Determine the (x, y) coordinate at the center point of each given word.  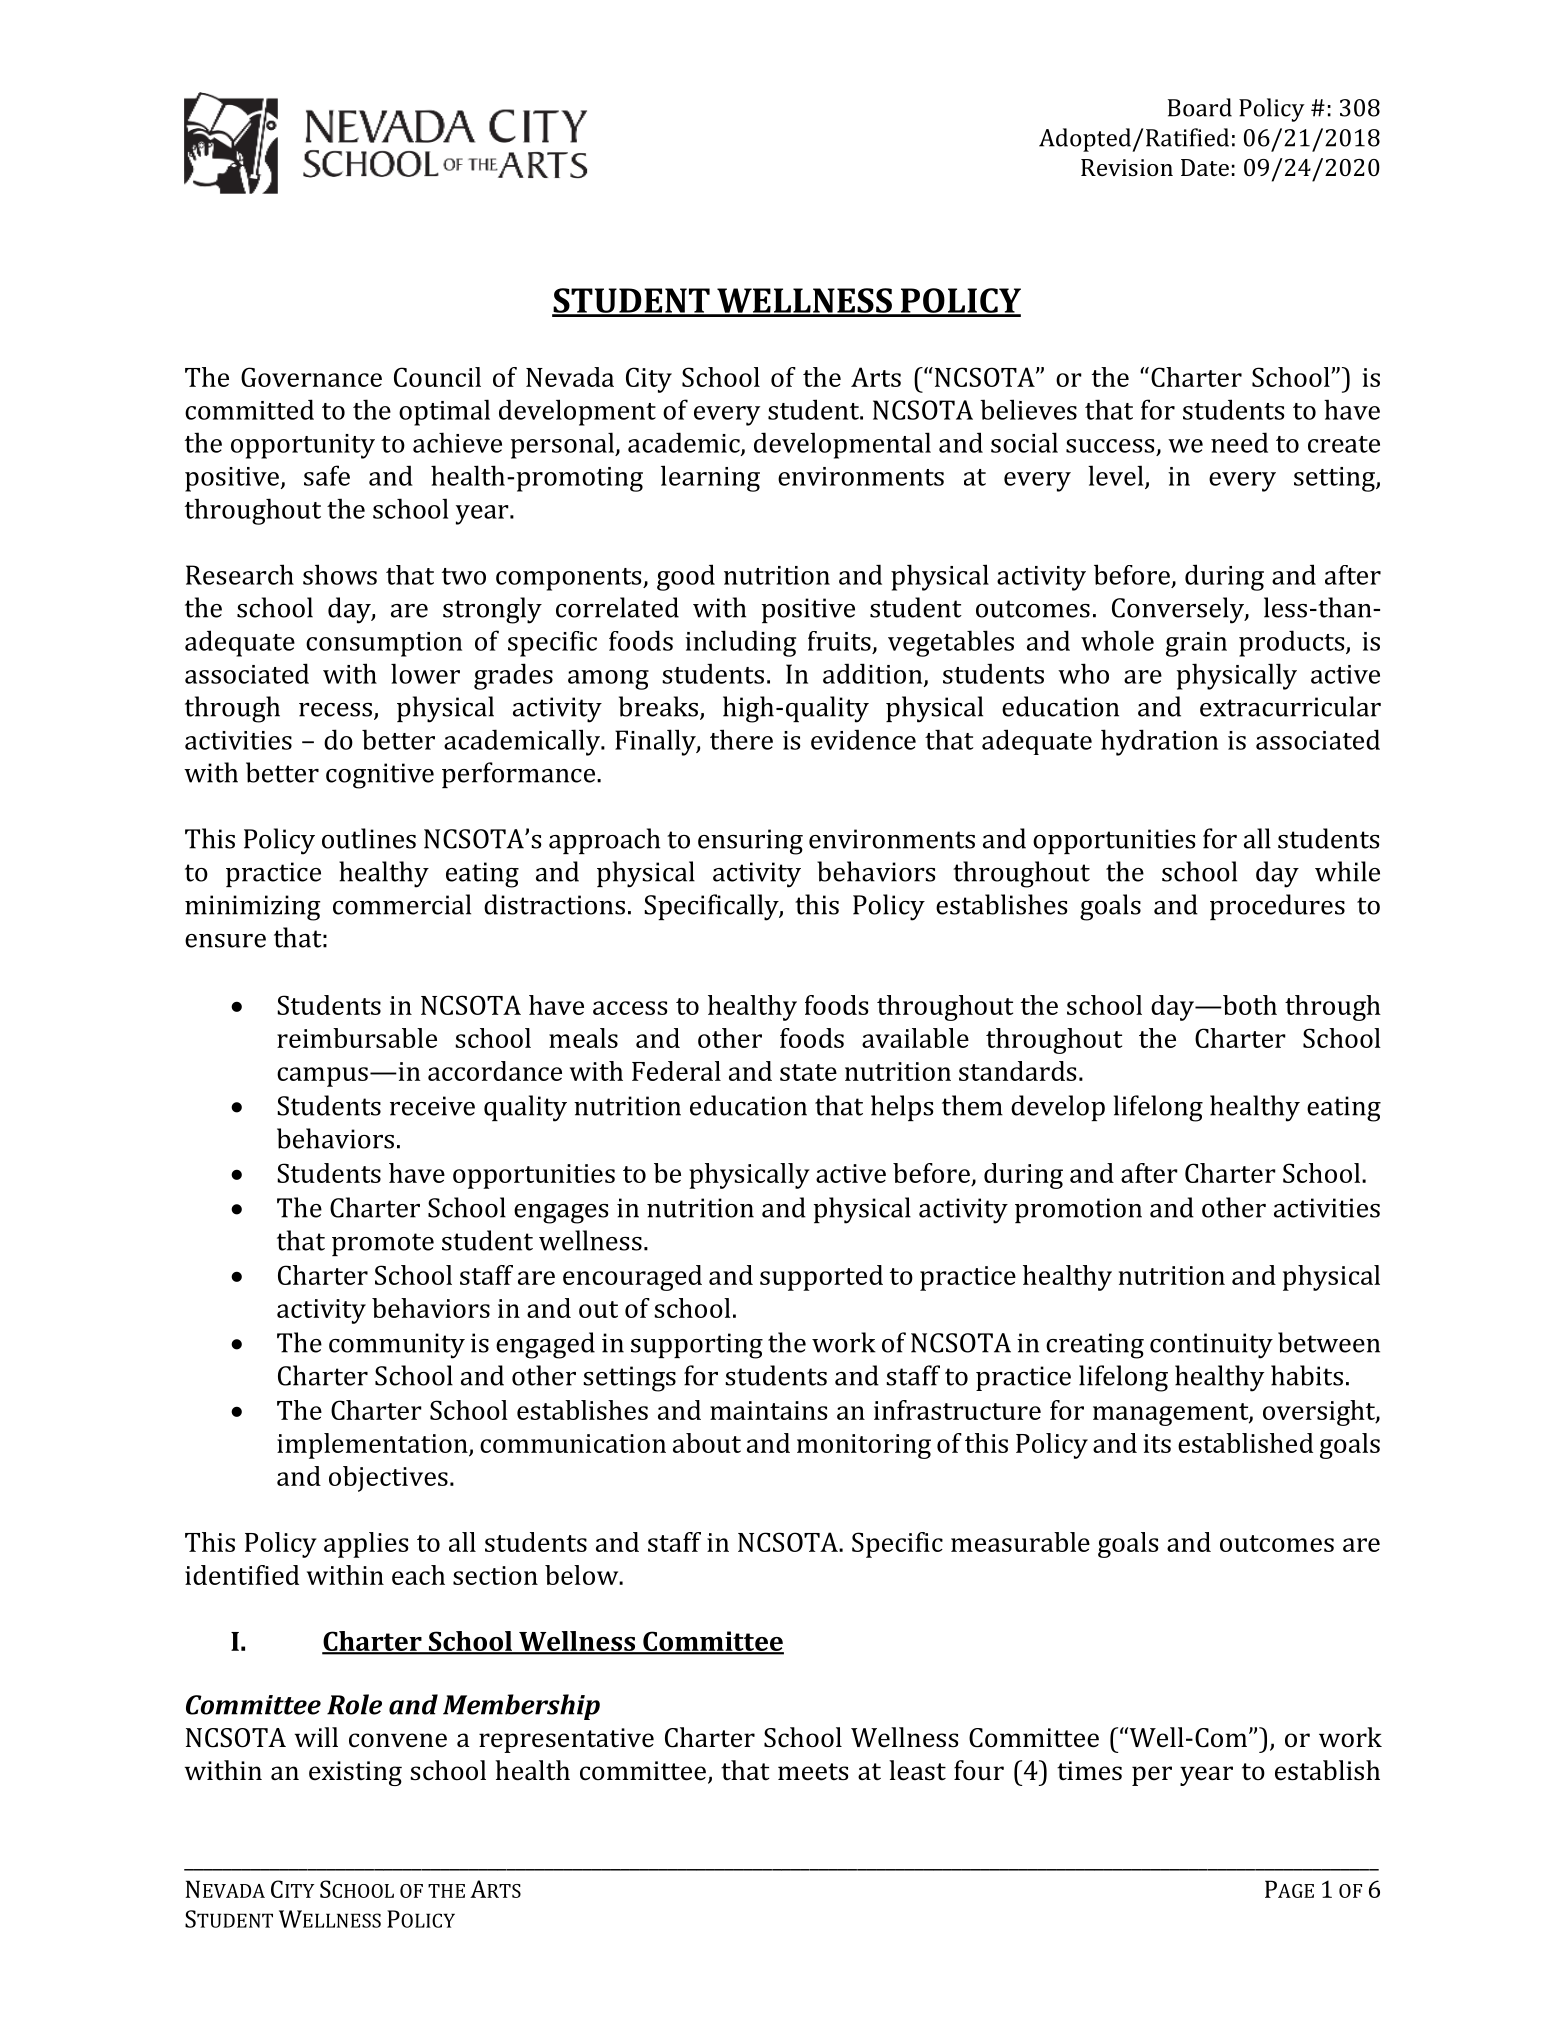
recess (335, 710)
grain (1196, 644)
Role (354, 1704)
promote (383, 1244)
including (740, 643)
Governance (311, 377)
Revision (1127, 167)
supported (821, 1278)
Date (1205, 167)
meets (813, 1772)
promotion (1078, 1210)
